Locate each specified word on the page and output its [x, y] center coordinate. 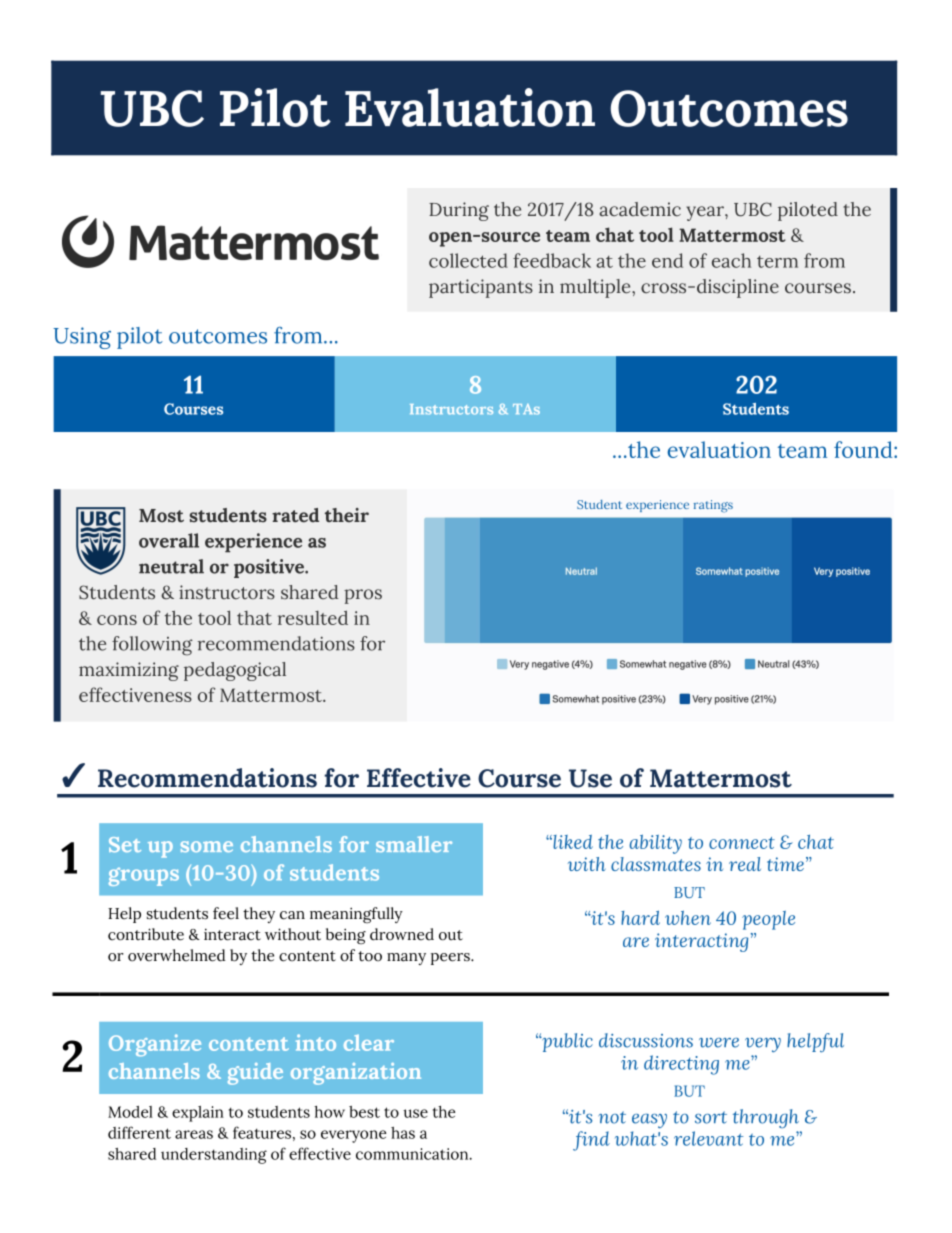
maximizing [129, 671]
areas [194, 1134]
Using [82, 338]
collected [468, 260]
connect [742, 843]
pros [363, 596]
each [731, 260]
